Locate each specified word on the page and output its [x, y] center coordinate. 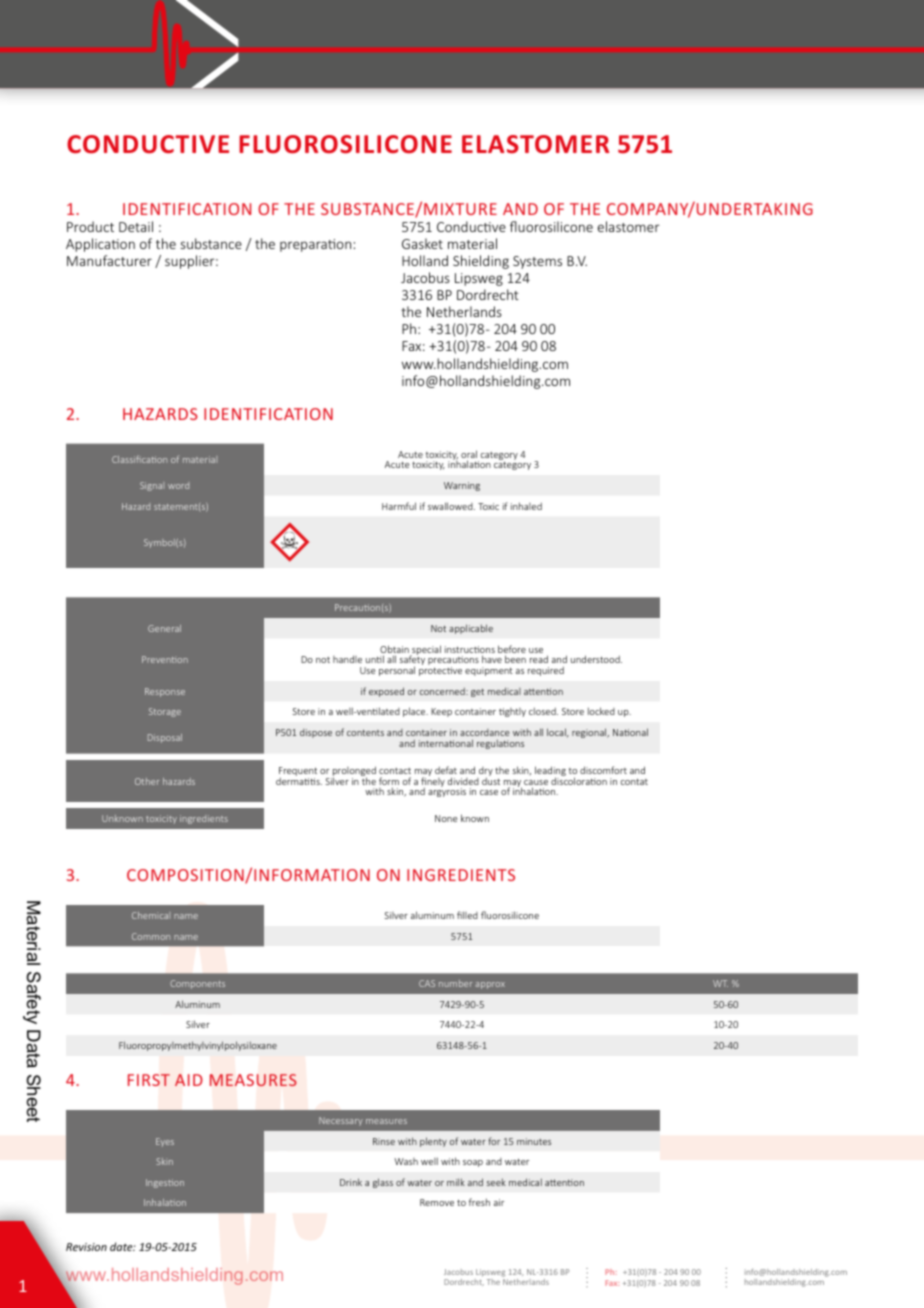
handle [347, 659]
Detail [136, 226]
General [164, 628]
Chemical [151, 915]
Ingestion [165, 1183]
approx [490, 985]
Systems [537, 262]
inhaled [526, 506]
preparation [315, 245]
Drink [351, 1182]
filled [467, 915]
